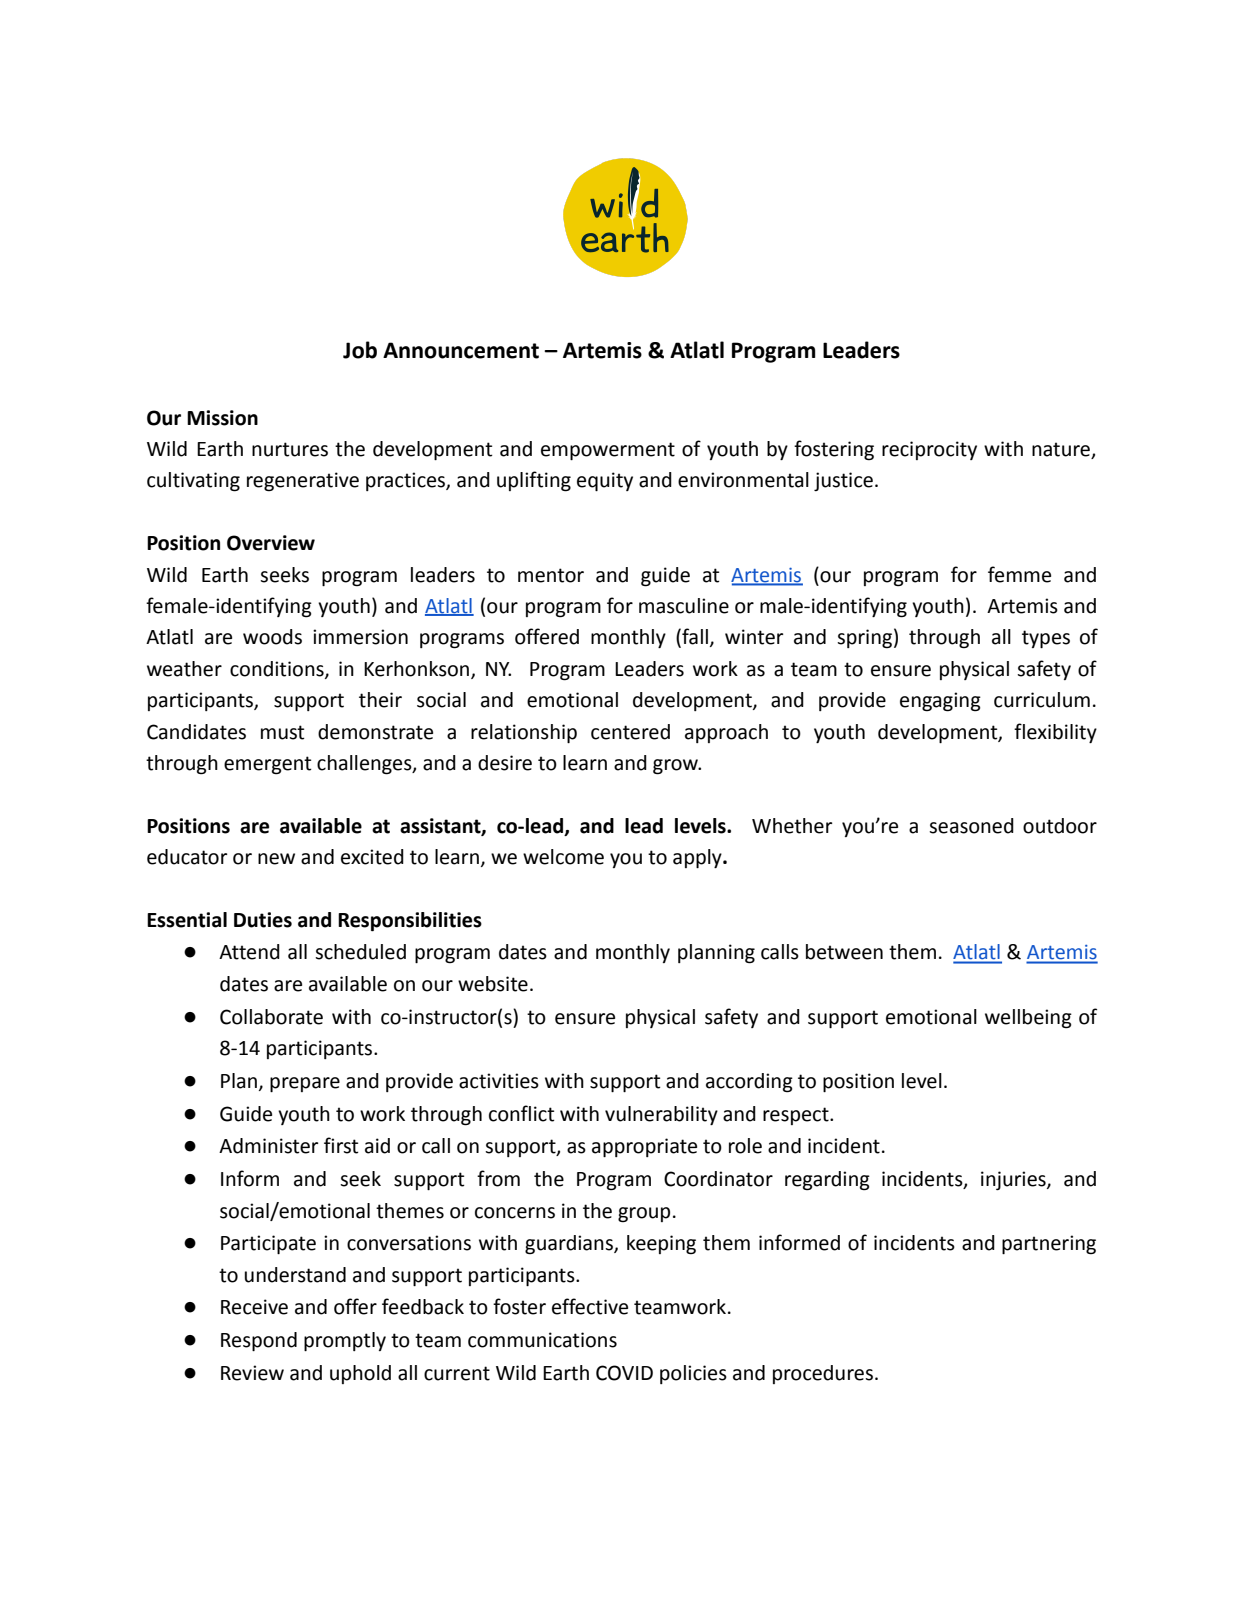 Image resolution: width=1244 pixels, height=1610 pixels. I want to click on COVID, so click(624, 1373).
